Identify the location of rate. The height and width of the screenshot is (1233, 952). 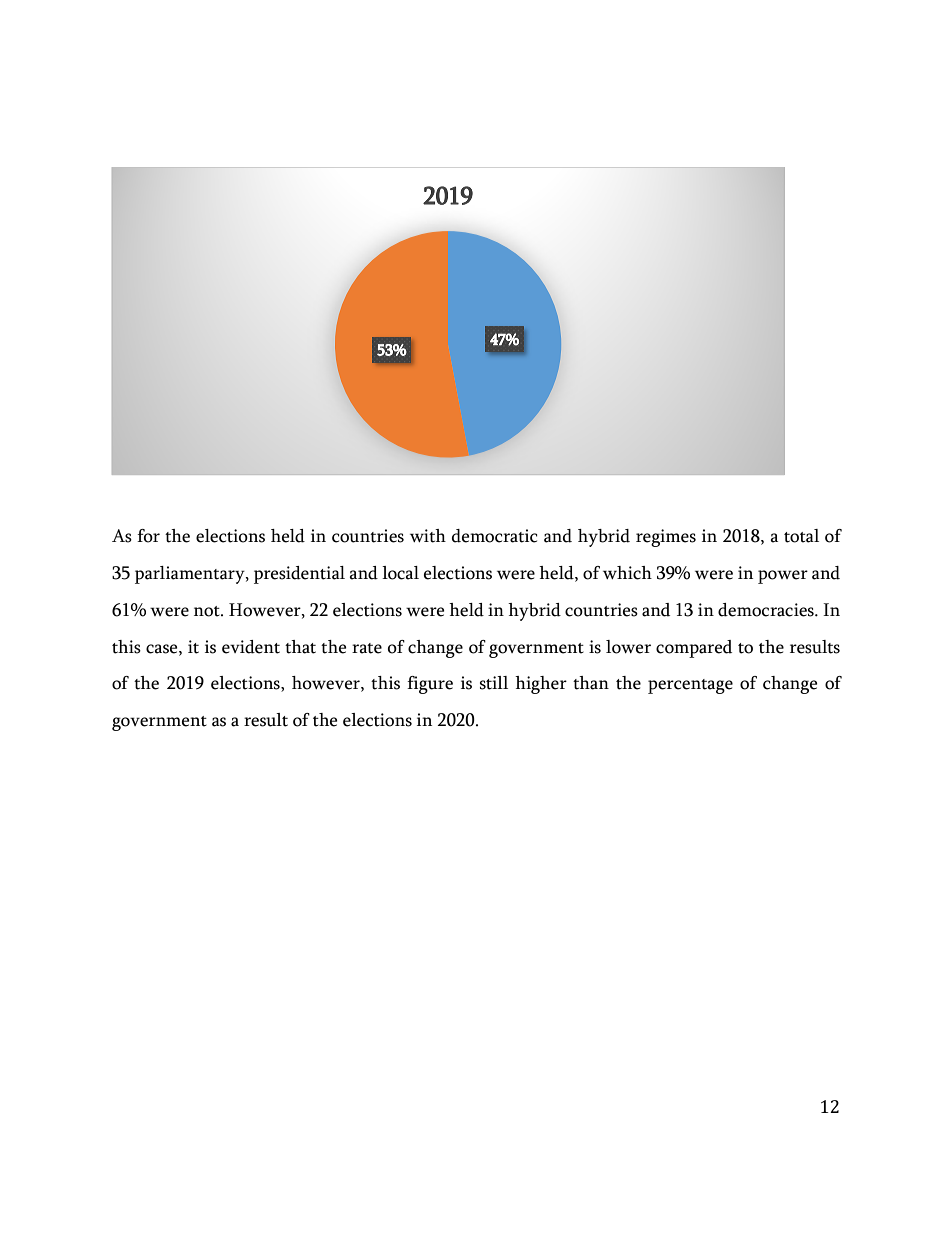
(367, 648).
